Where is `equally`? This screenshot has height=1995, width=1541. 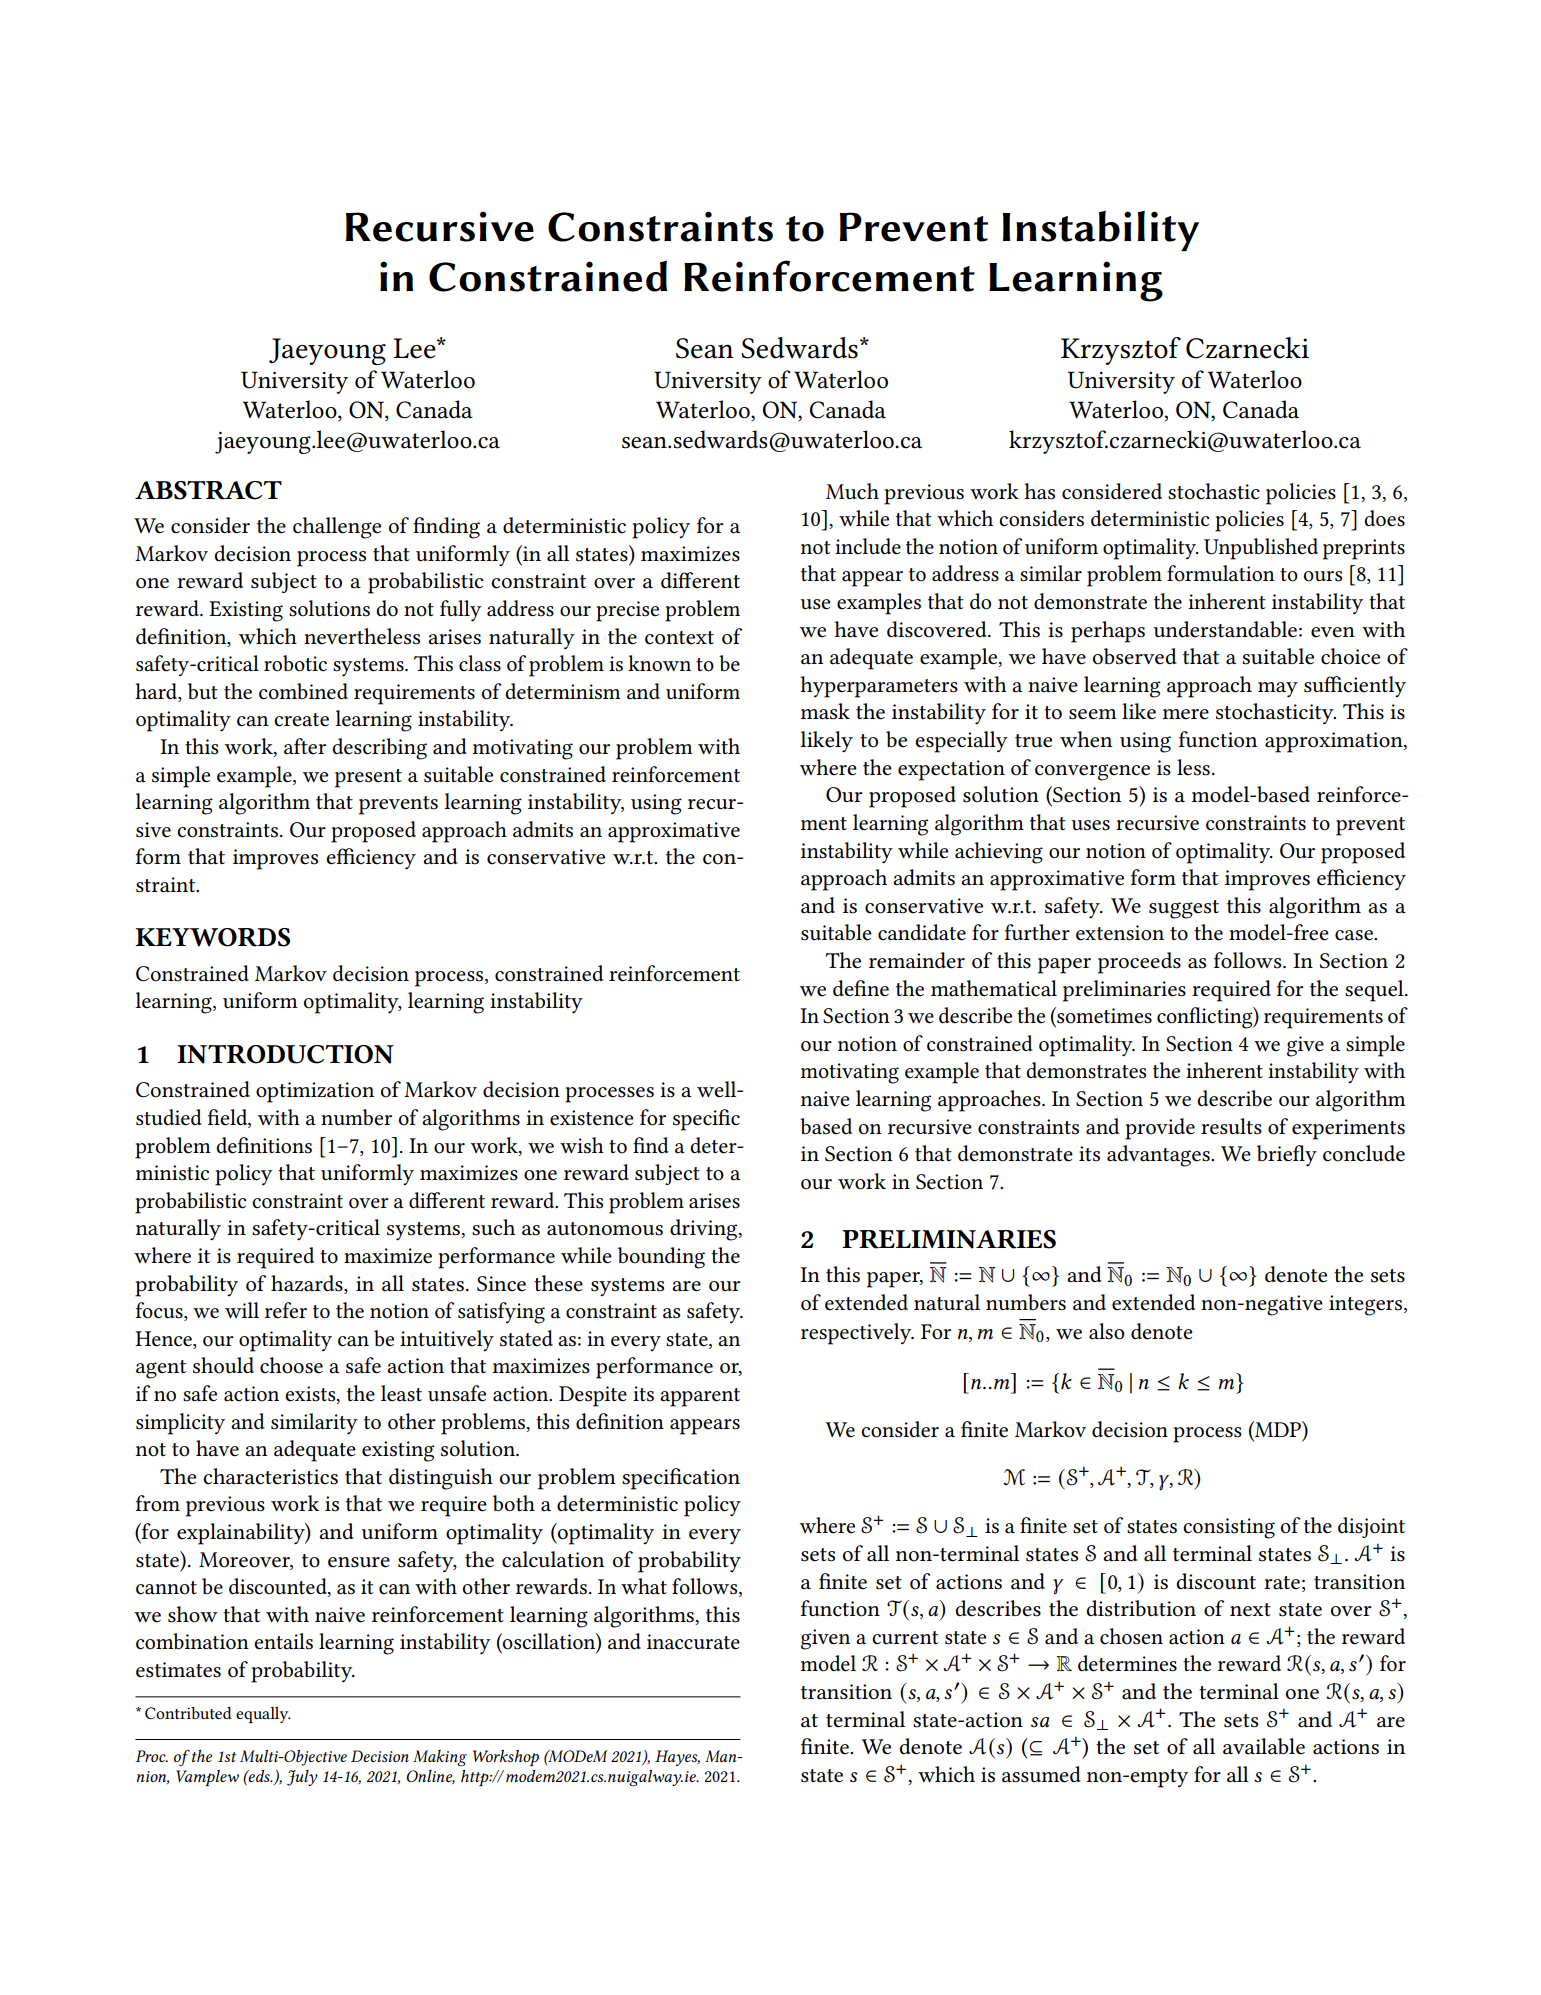 equally is located at coordinates (263, 1715).
